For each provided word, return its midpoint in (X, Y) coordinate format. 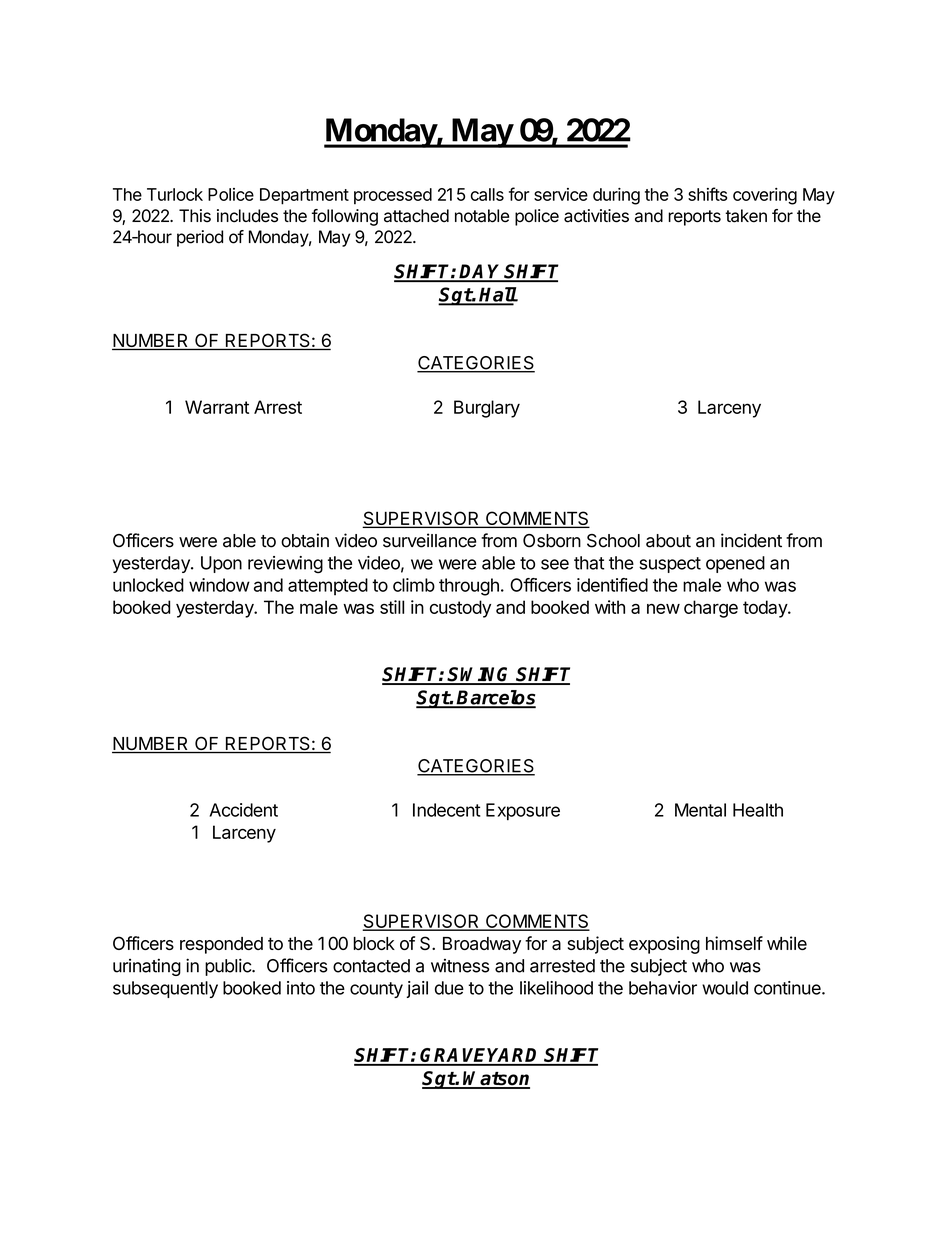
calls (487, 194)
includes (247, 216)
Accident (243, 810)
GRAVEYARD (480, 1056)
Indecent (447, 810)
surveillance (430, 540)
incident (751, 540)
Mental (700, 810)
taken (746, 216)
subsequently (165, 989)
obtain (305, 540)
